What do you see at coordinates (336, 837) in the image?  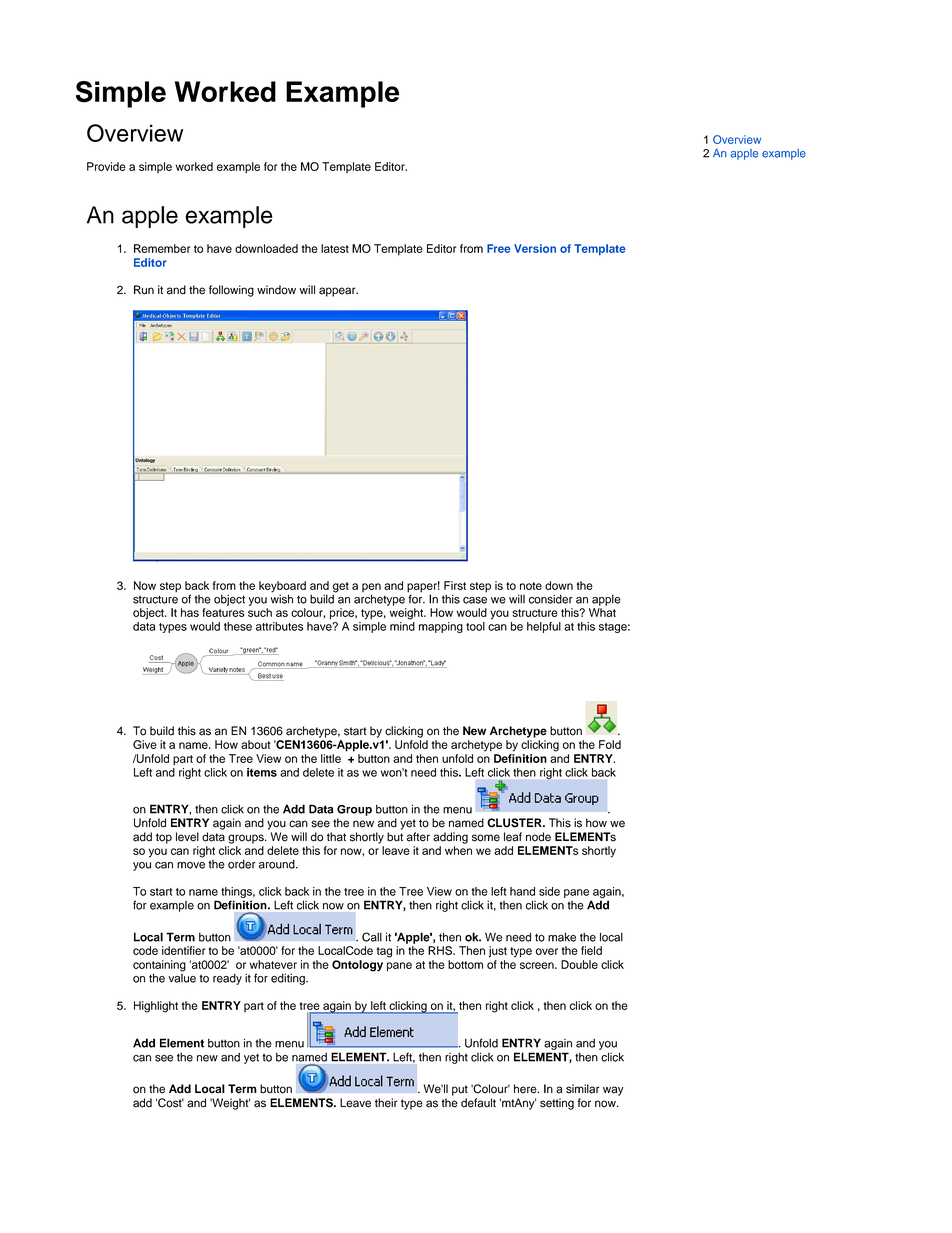 I see `that` at bounding box center [336, 837].
